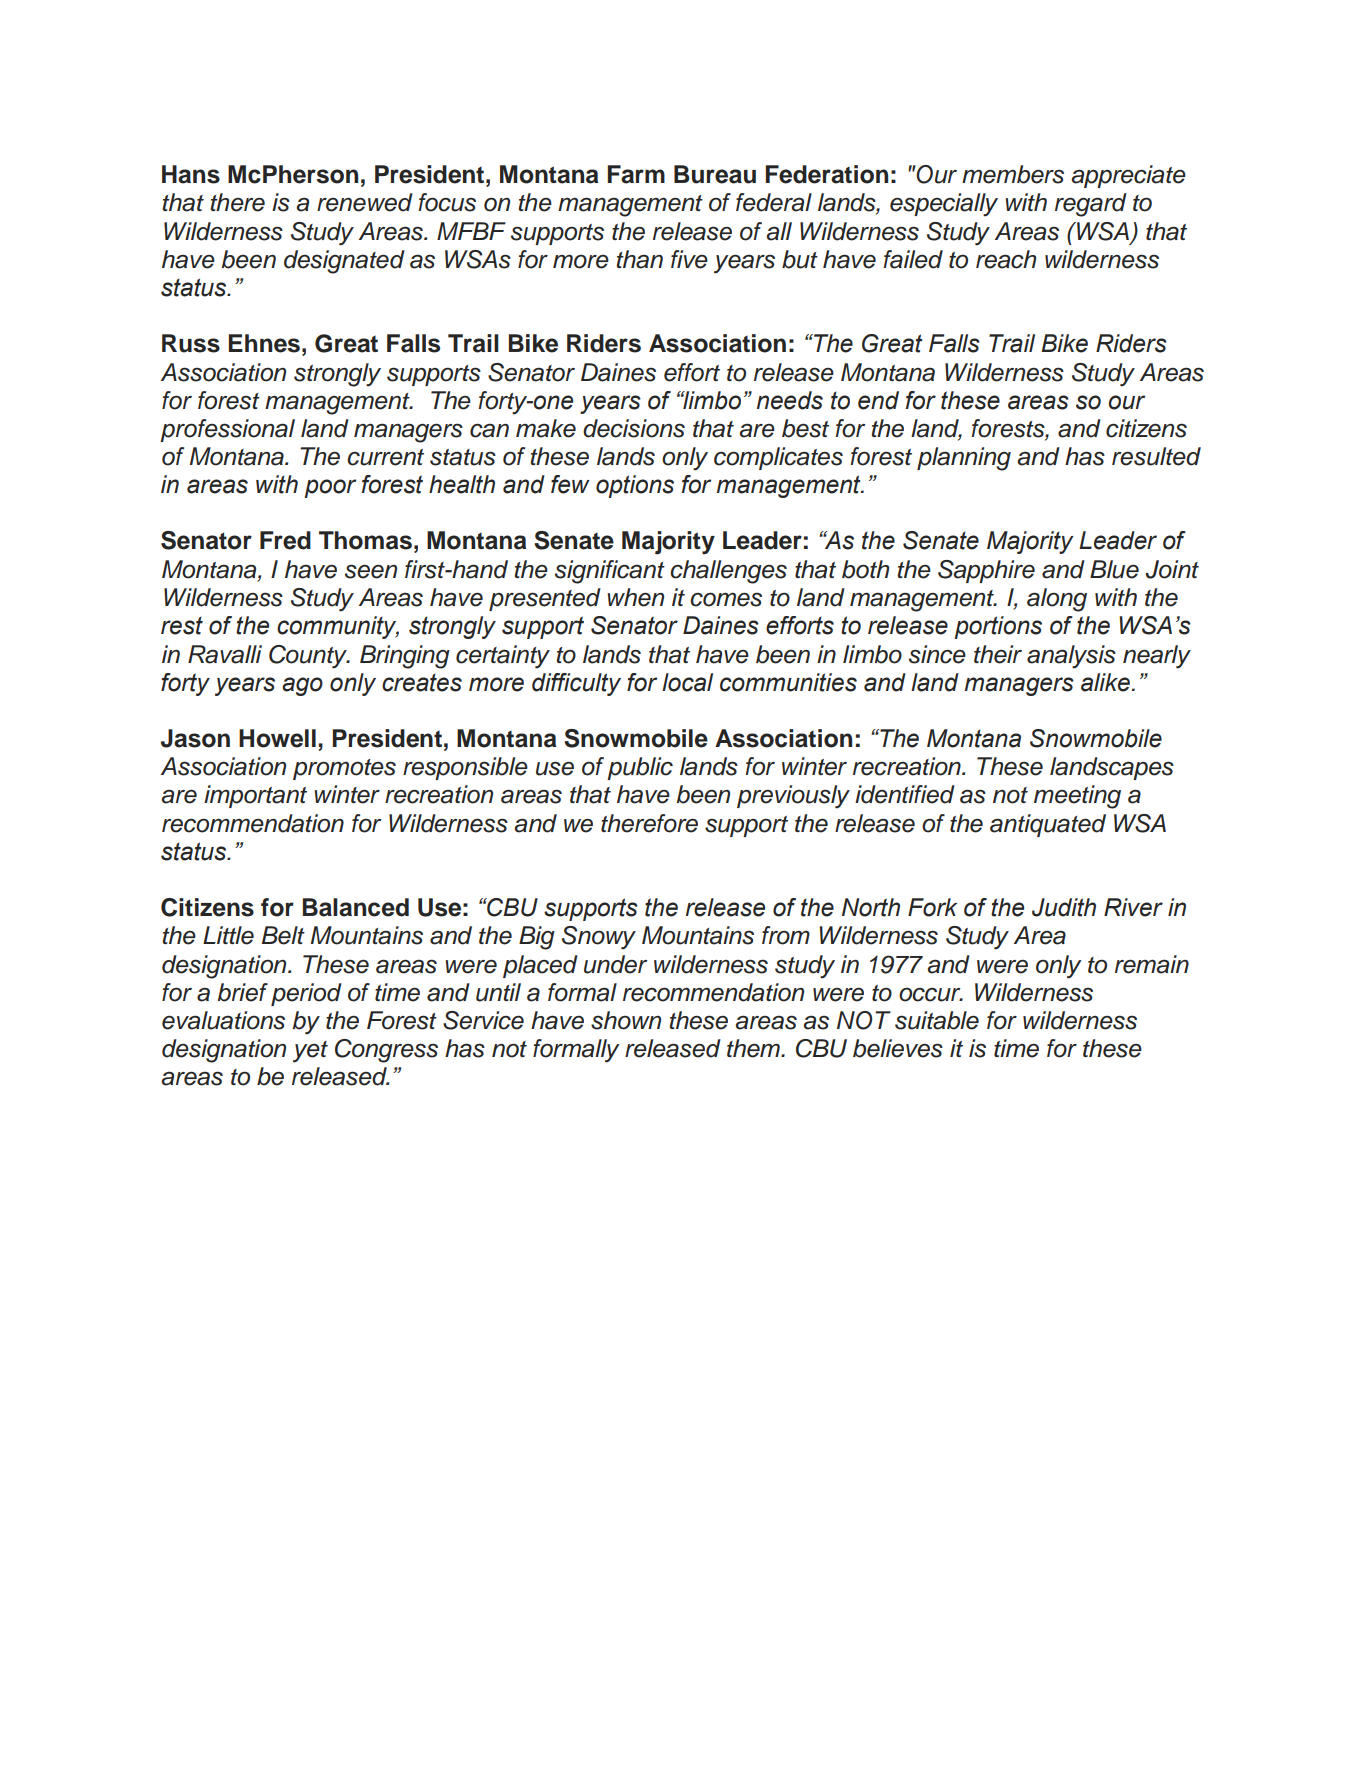 This image has height=1765, width=1364. Describe the element at coordinates (964, 459) in the image. I see `planning` at that location.
